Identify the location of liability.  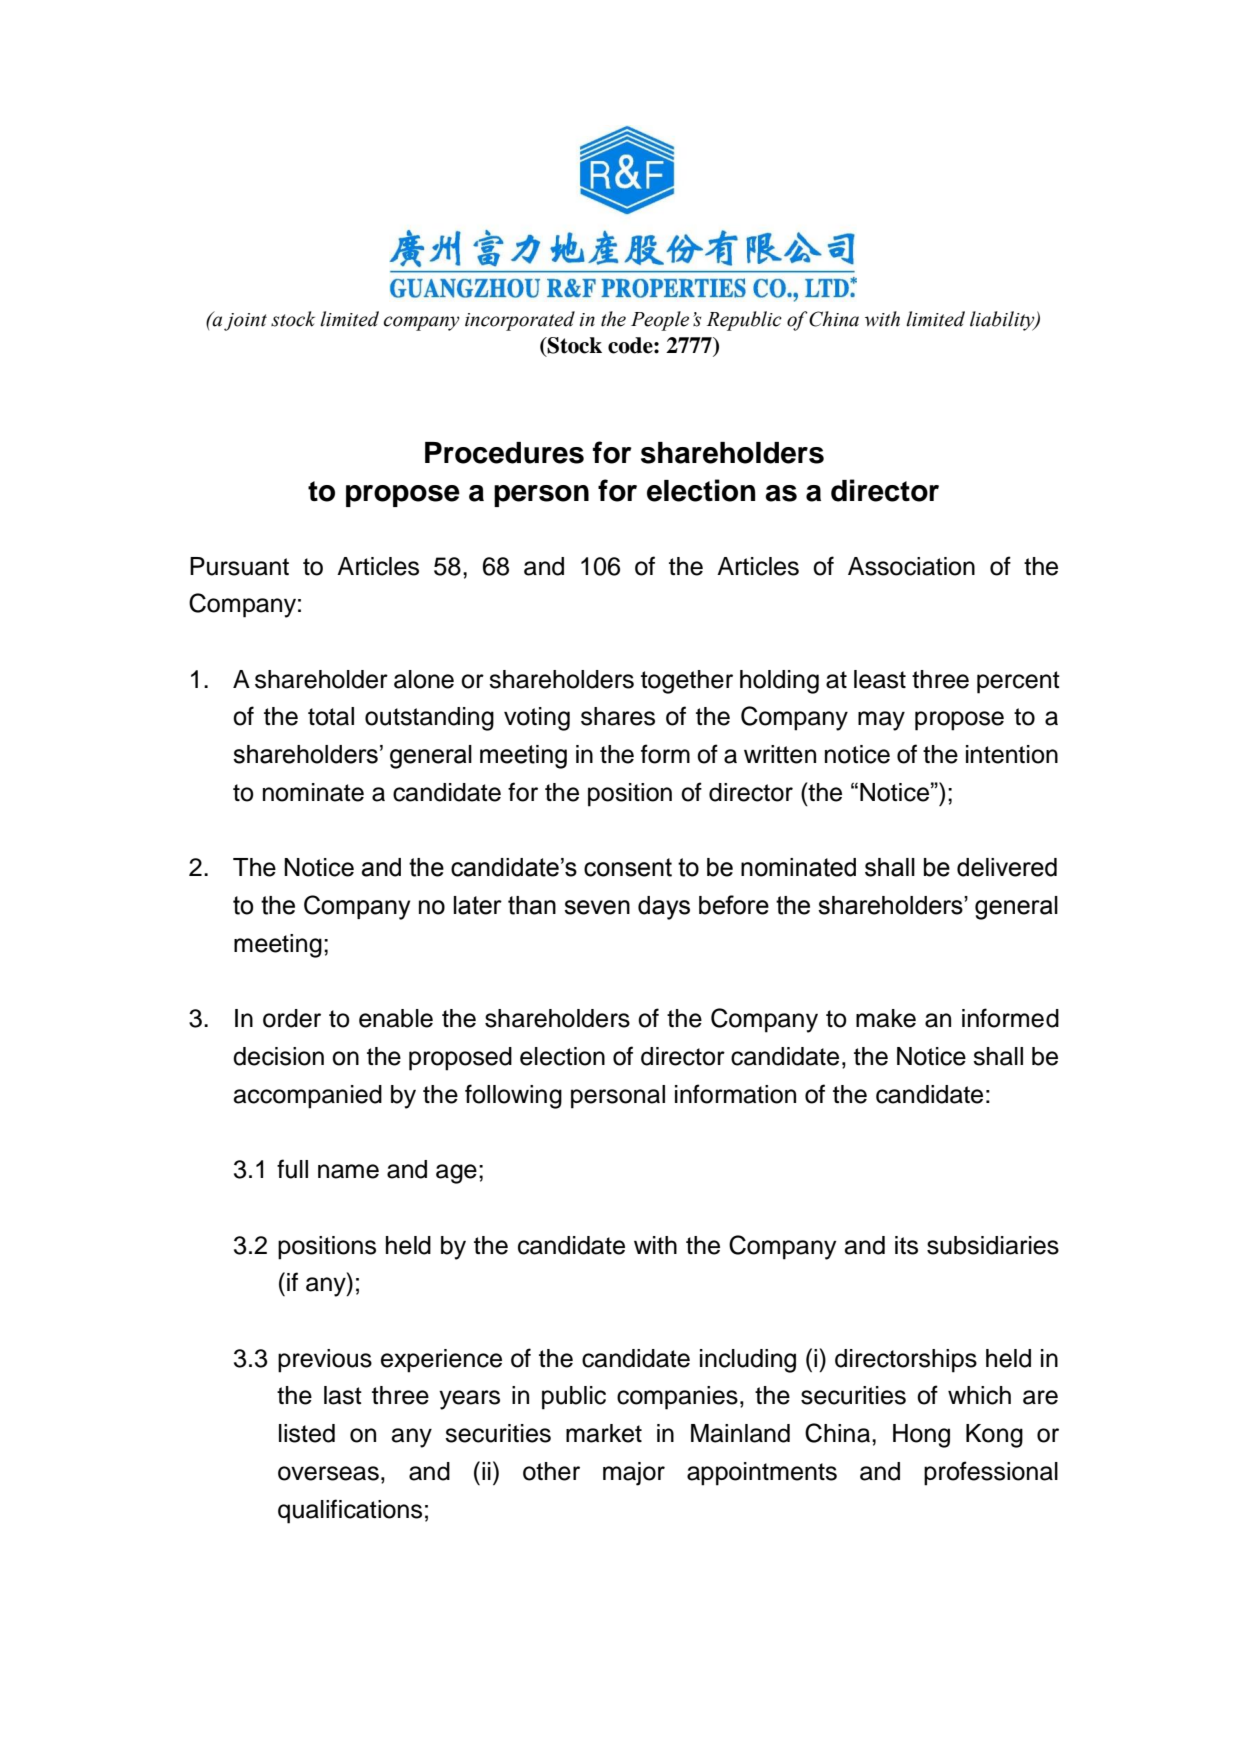
(1003, 321).
